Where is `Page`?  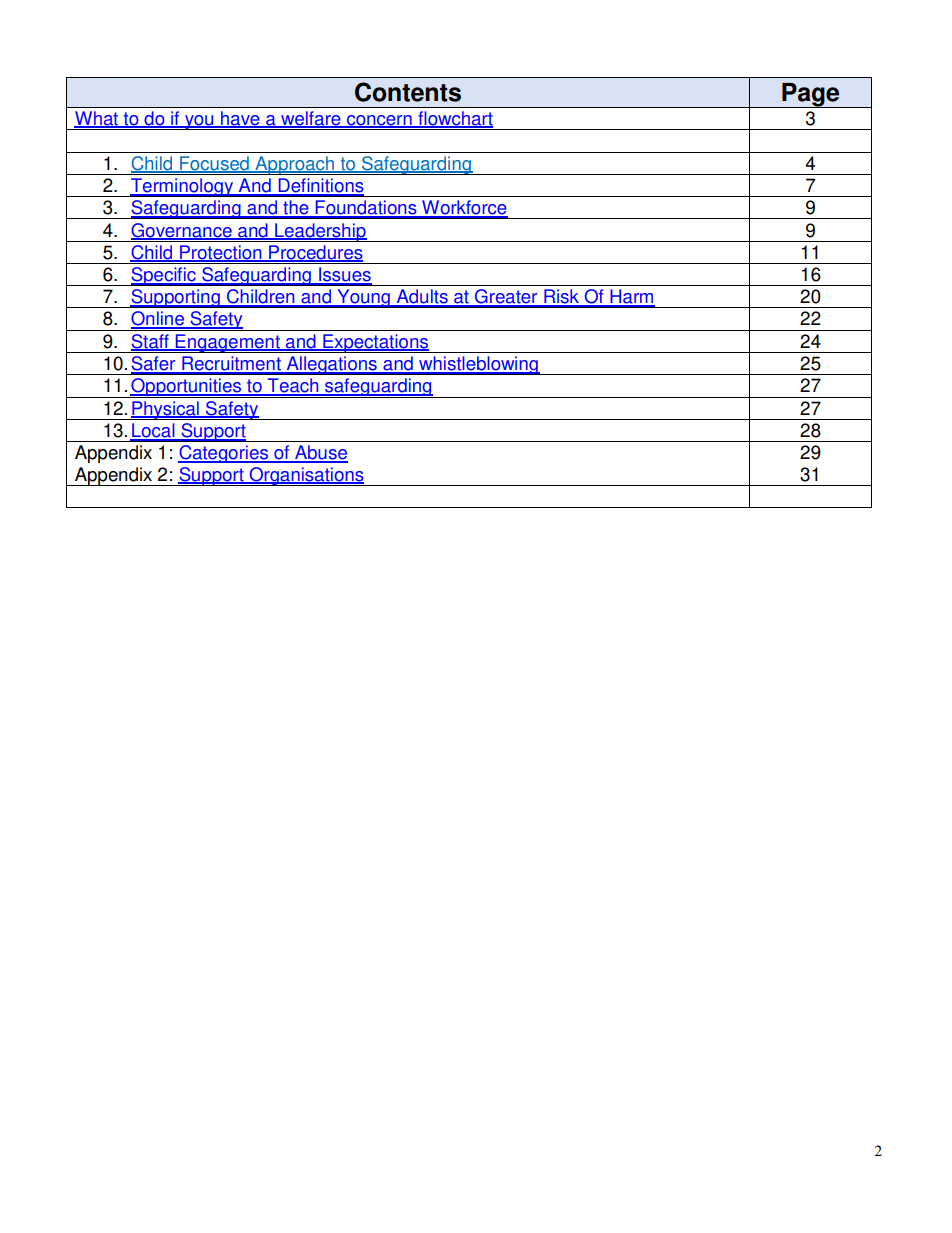
Page is located at coordinates (811, 95).
